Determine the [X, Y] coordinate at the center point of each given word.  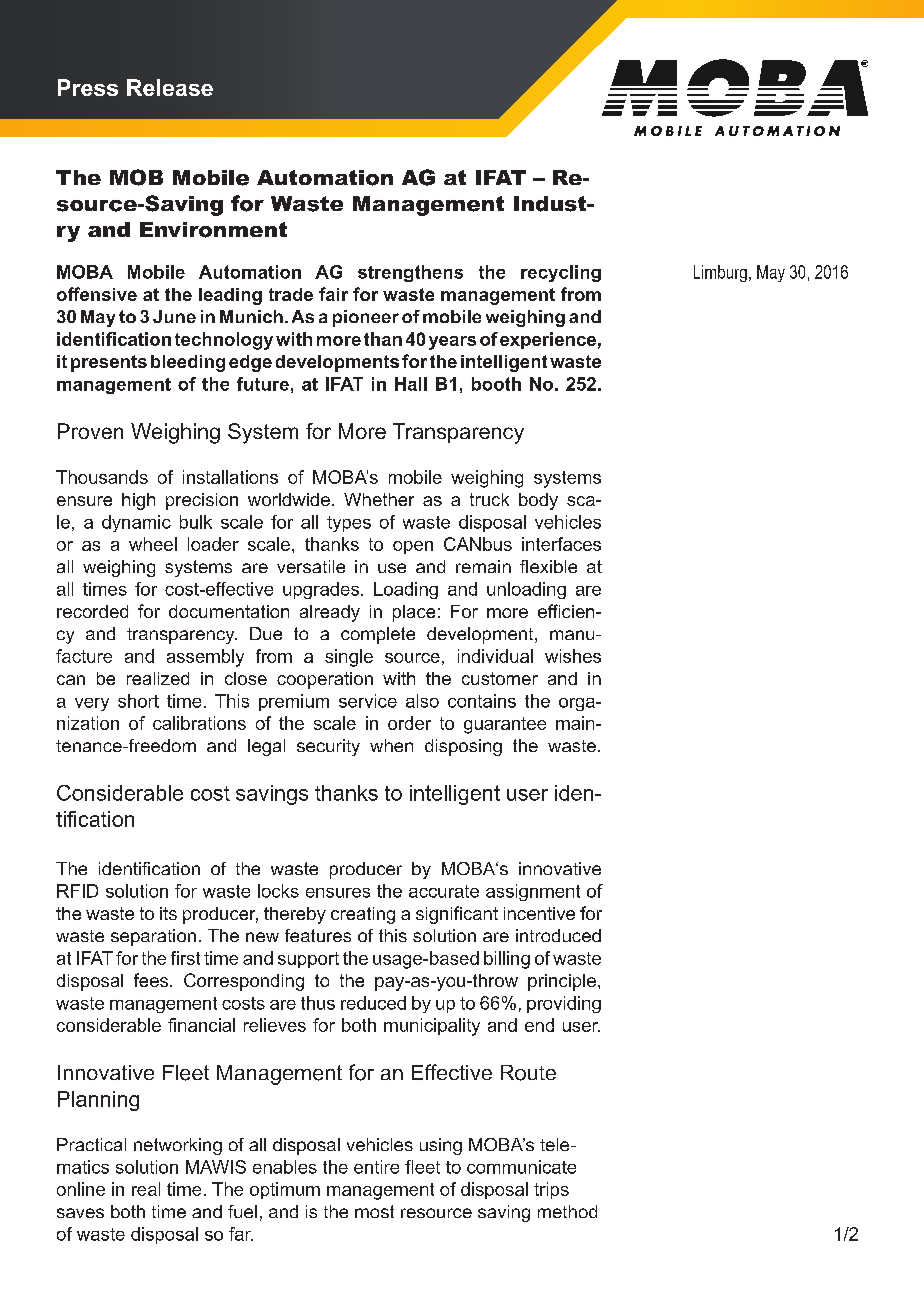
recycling [561, 273]
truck [489, 499]
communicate [521, 1167]
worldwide [289, 499]
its [168, 913]
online [81, 1189]
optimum [285, 1190]
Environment [213, 230]
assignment [533, 892]
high [138, 501]
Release [170, 87]
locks [278, 891]
